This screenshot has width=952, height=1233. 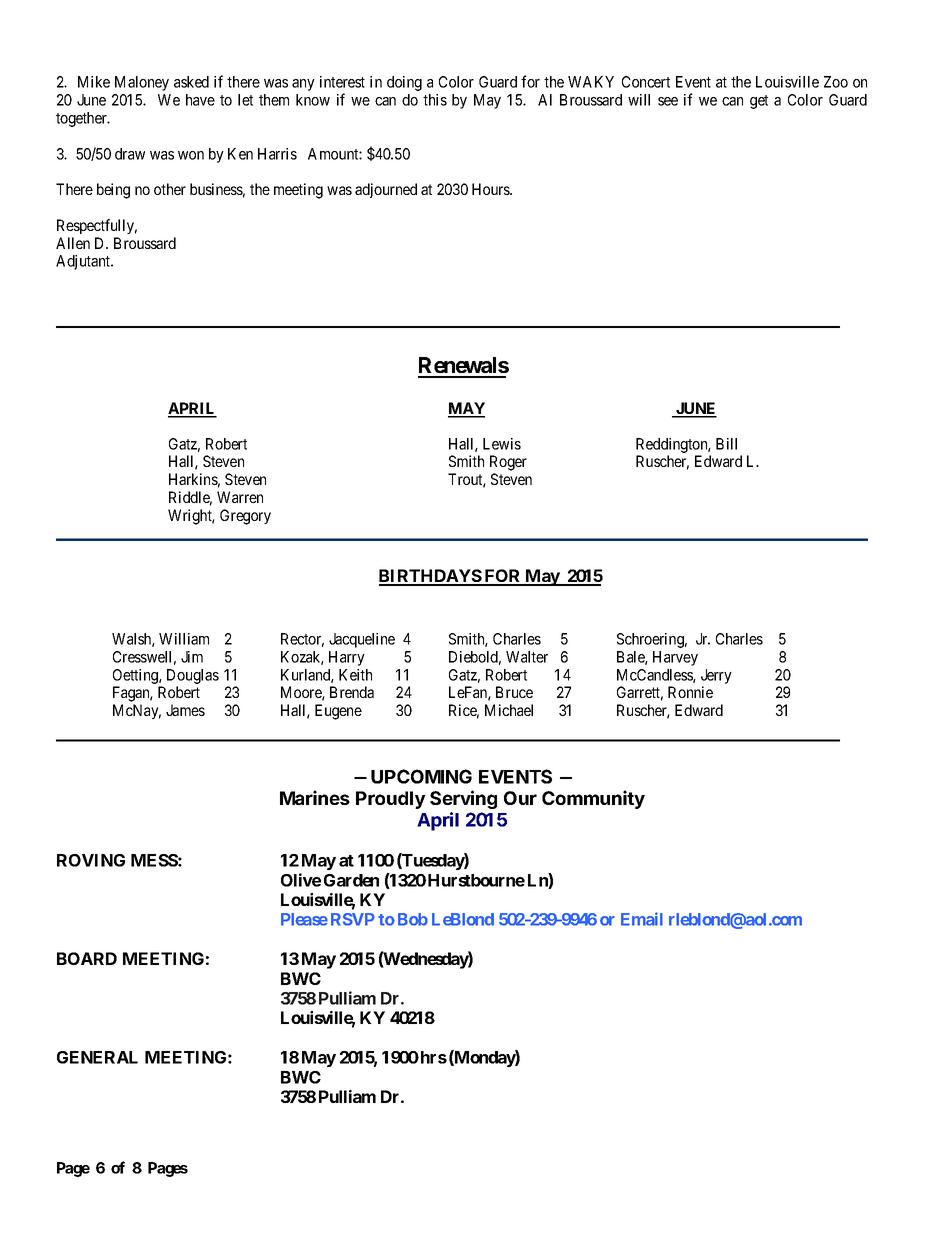 I want to click on this, so click(x=435, y=100).
